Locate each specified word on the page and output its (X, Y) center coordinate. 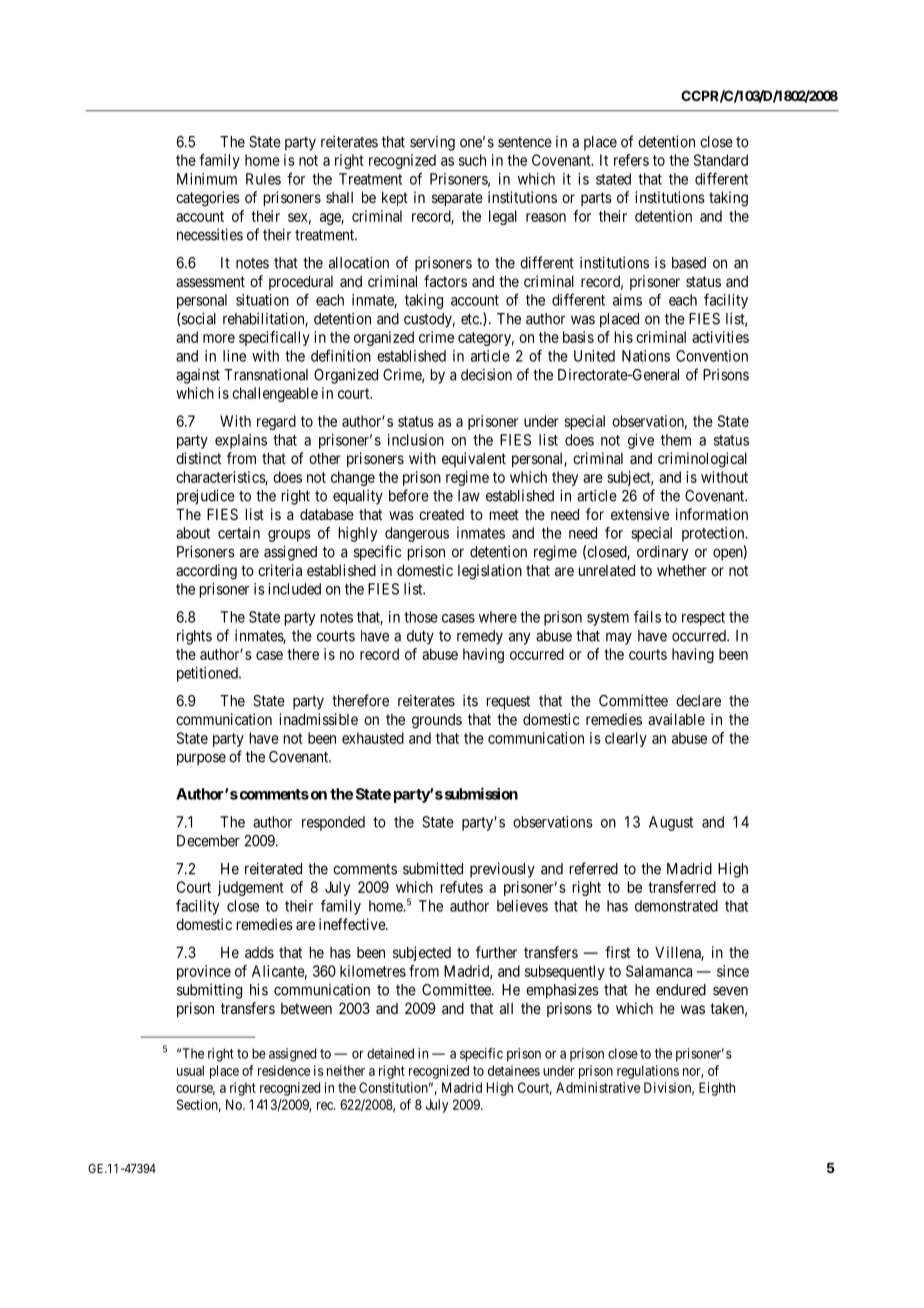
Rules (263, 179)
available (676, 719)
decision (486, 374)
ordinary (662, 553)
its (470, 700)
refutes (462, 887)
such (472, 160)
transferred (682, 887)
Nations (646, 356)
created (441, 514)
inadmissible (318, 719)
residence (284, 1070)
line (234, 356)
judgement (251, 888)
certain (239, 533)
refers (631, 160)
